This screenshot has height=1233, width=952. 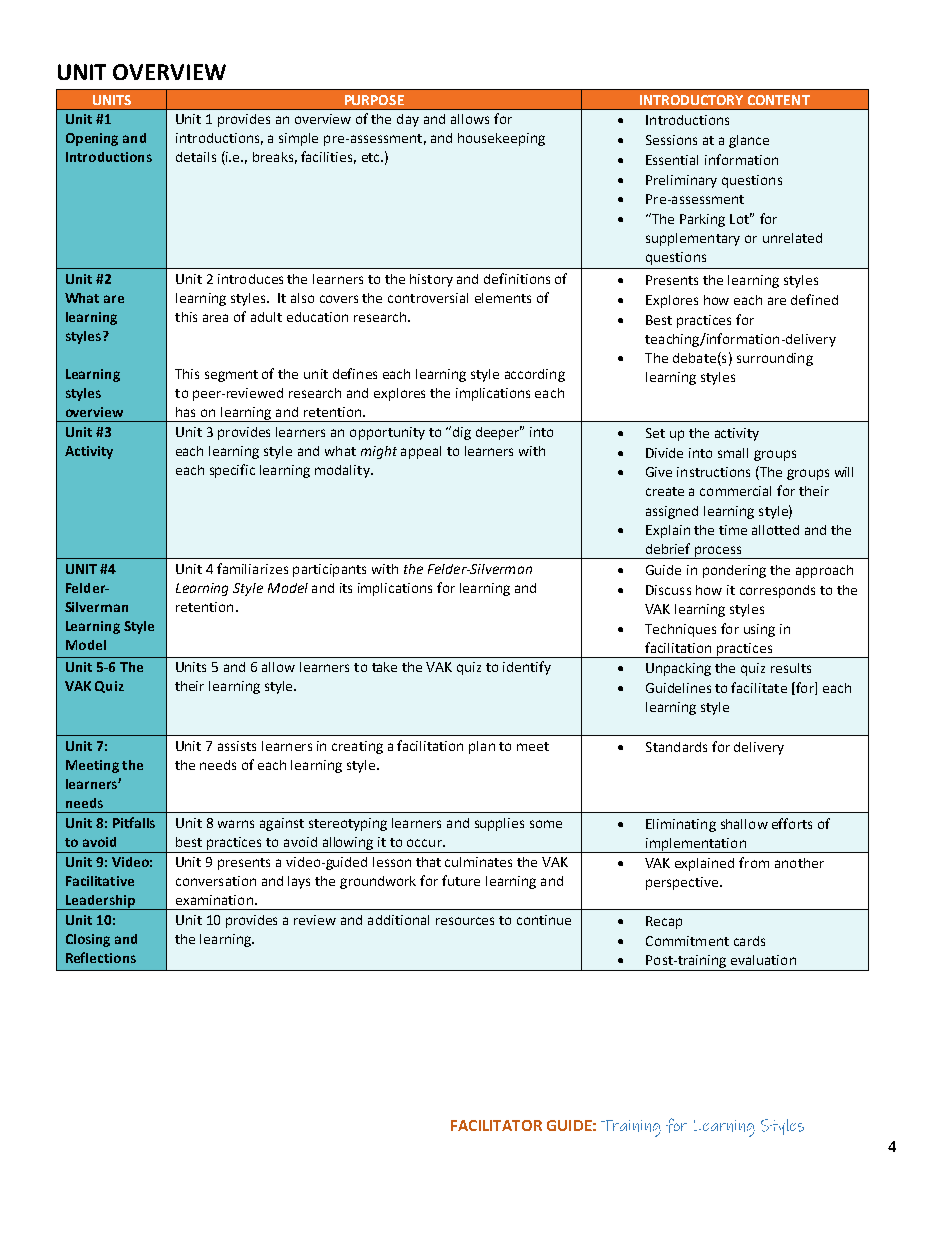 I want to click on housekeeping, so click(x=501, y=139).
